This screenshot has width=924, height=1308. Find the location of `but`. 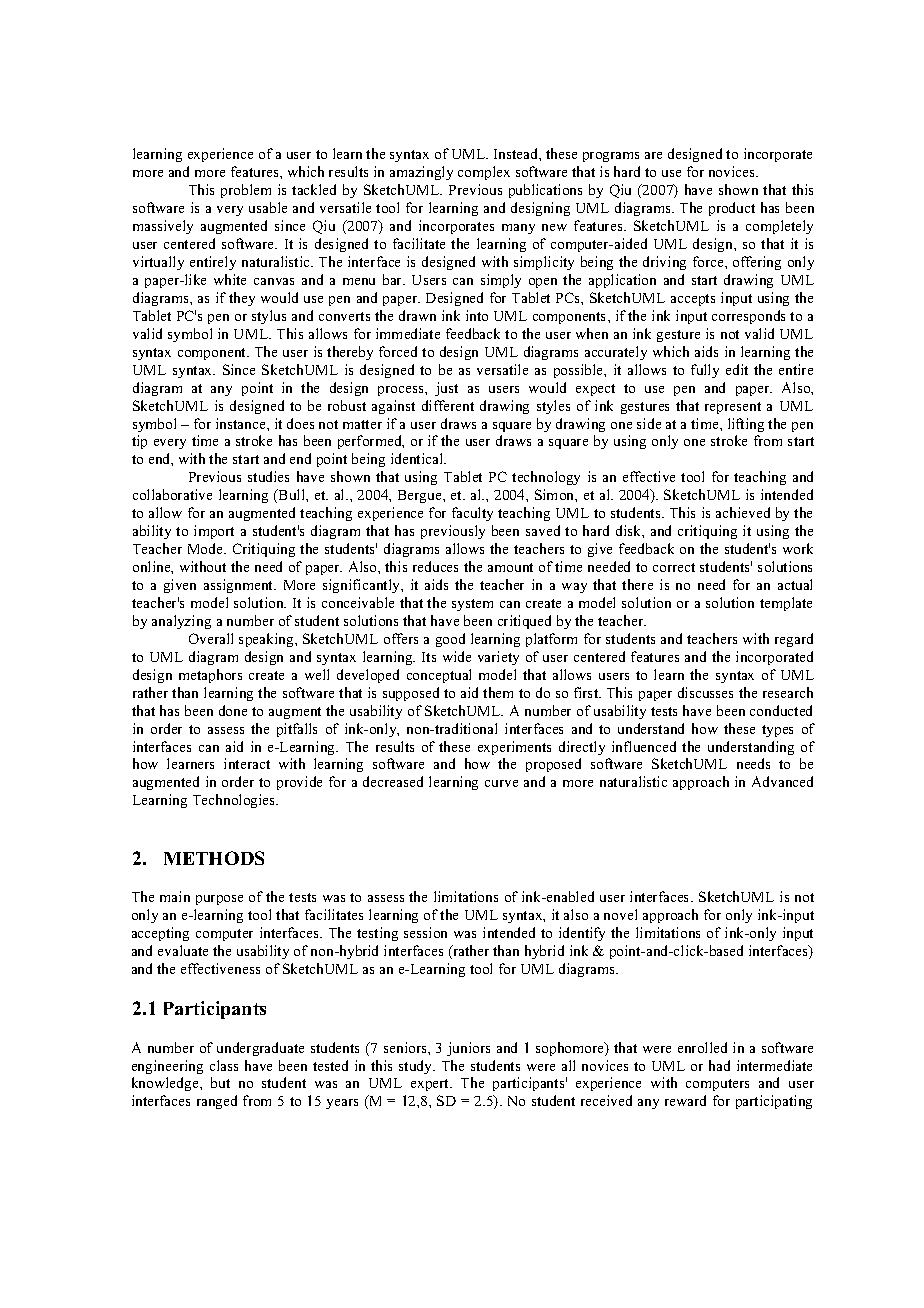

but is located at coordinates (220, 1082).
